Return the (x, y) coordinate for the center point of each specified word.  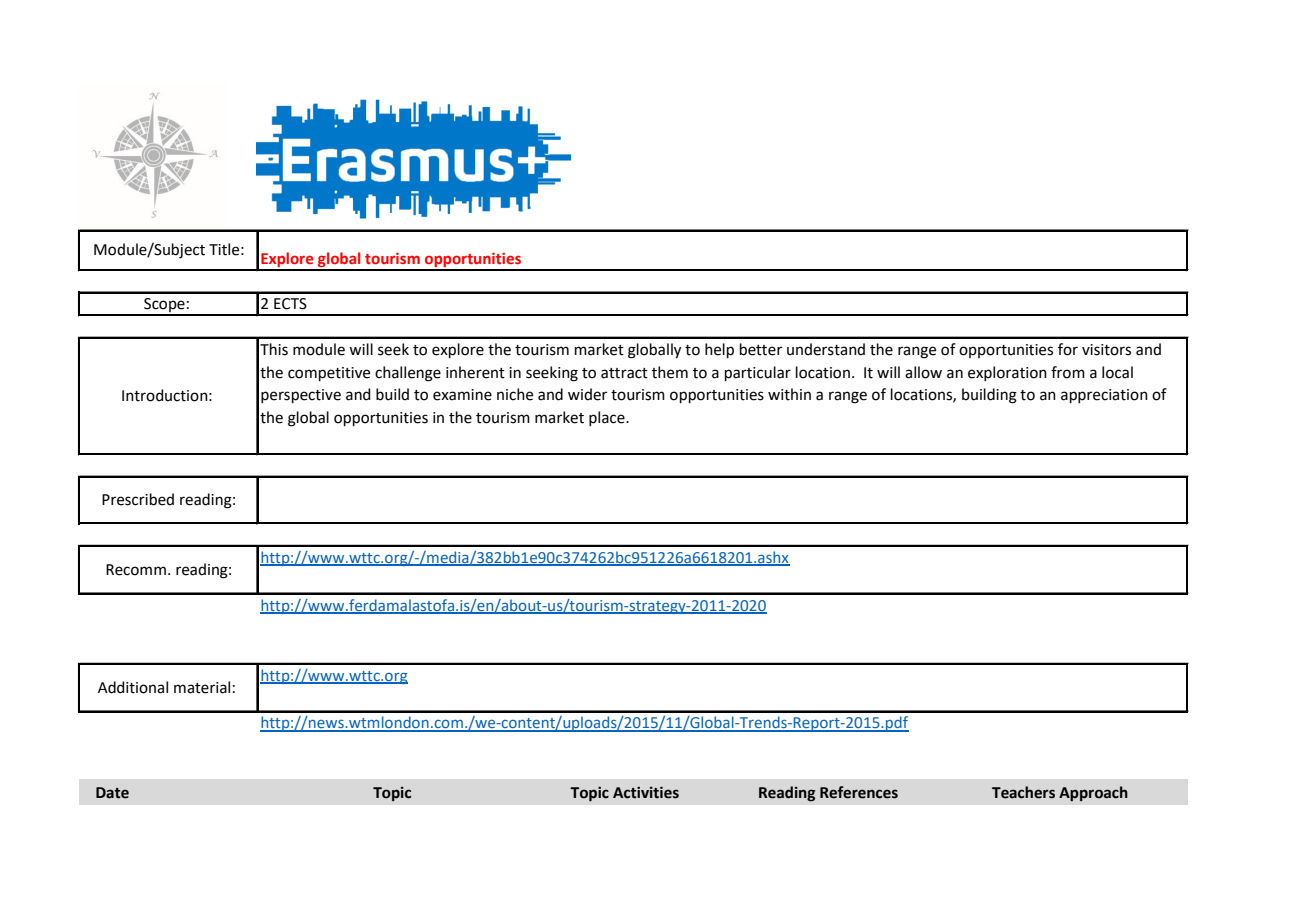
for (1068, 349)
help (719, 350)
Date (112, 793)
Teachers (1023, 792)
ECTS (290, 304)
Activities (646, 792)
